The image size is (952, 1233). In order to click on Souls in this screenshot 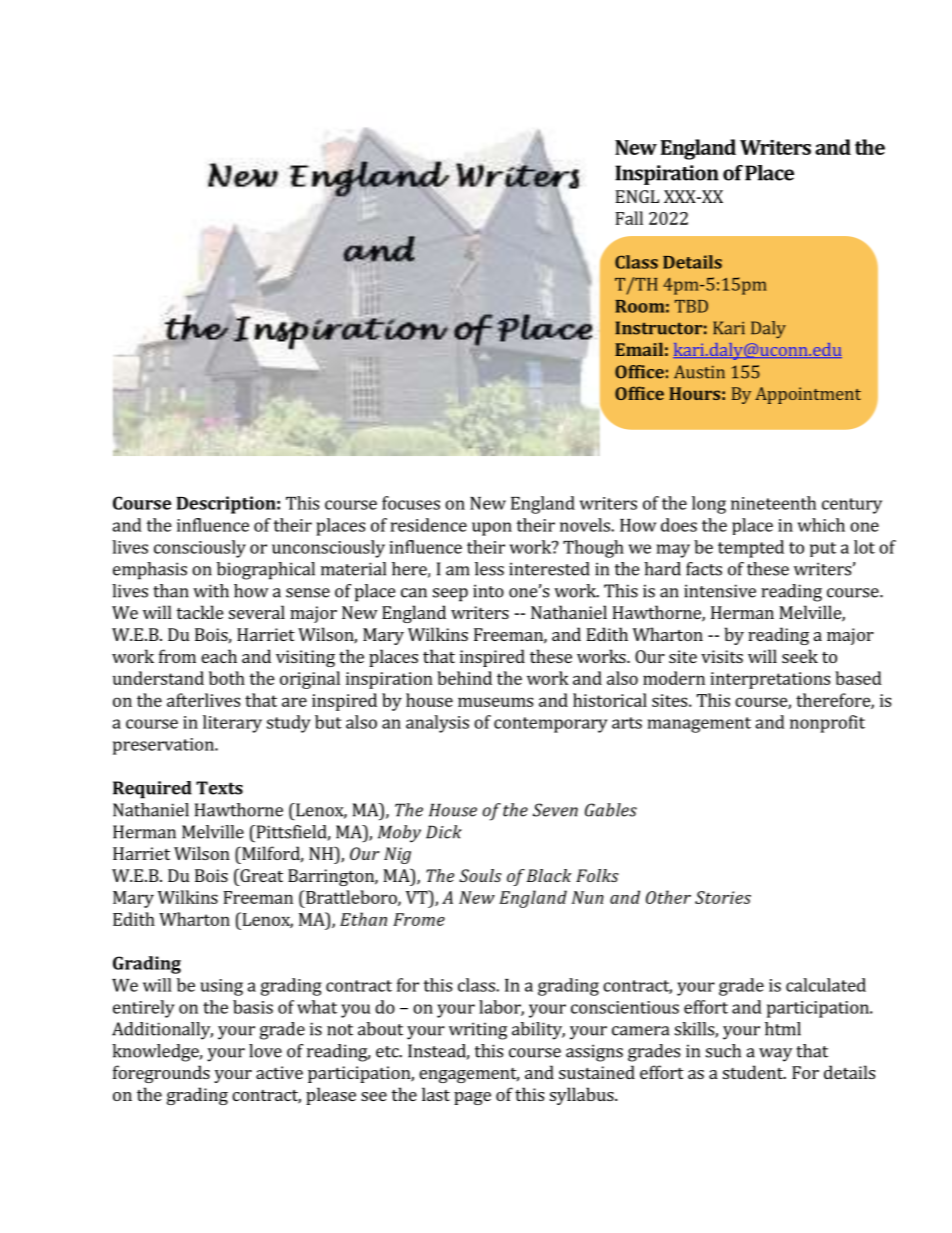, I will do `click(480, 875)`.
